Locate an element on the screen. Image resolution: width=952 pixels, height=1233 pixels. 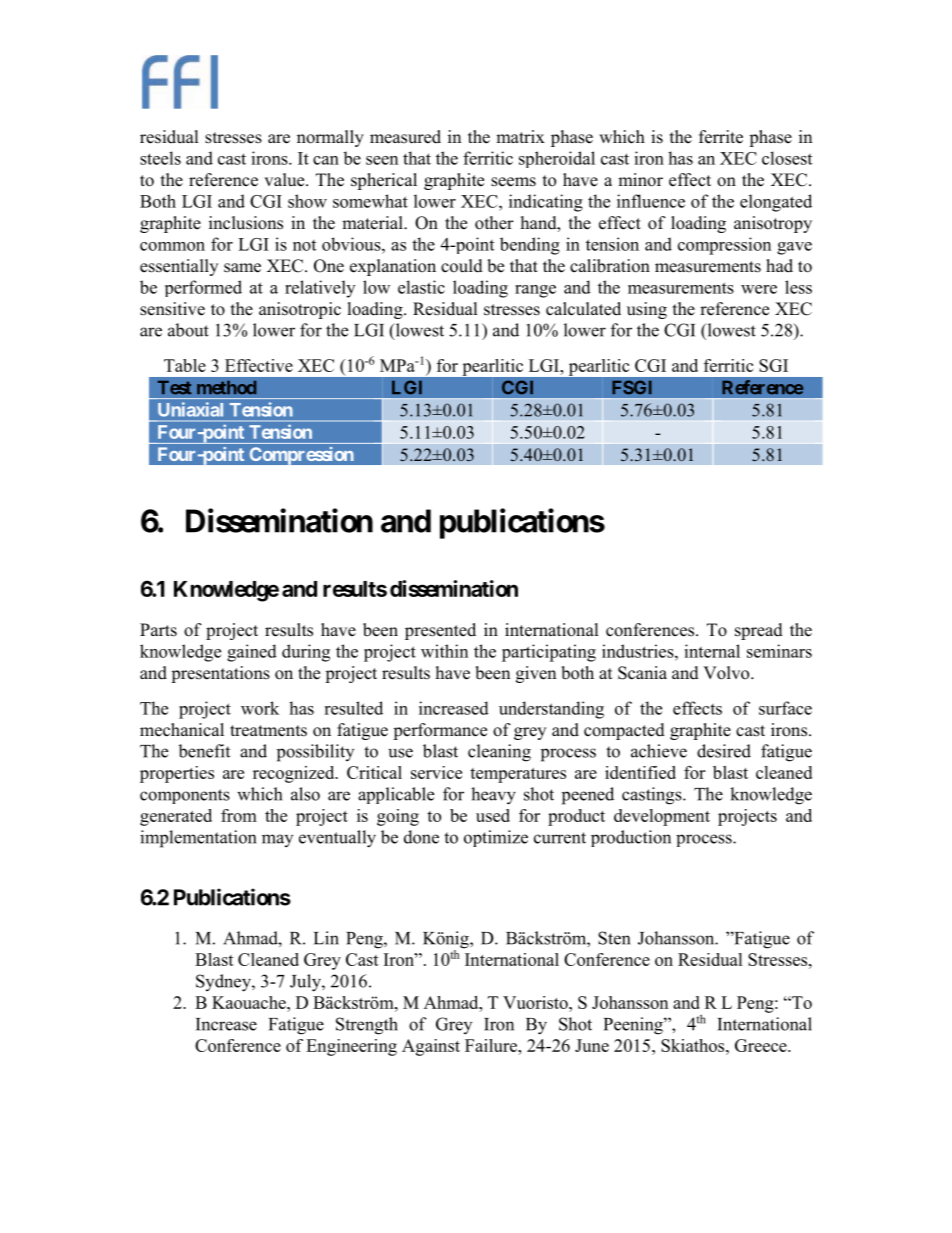
spread is located at coordinates (759, 631).
